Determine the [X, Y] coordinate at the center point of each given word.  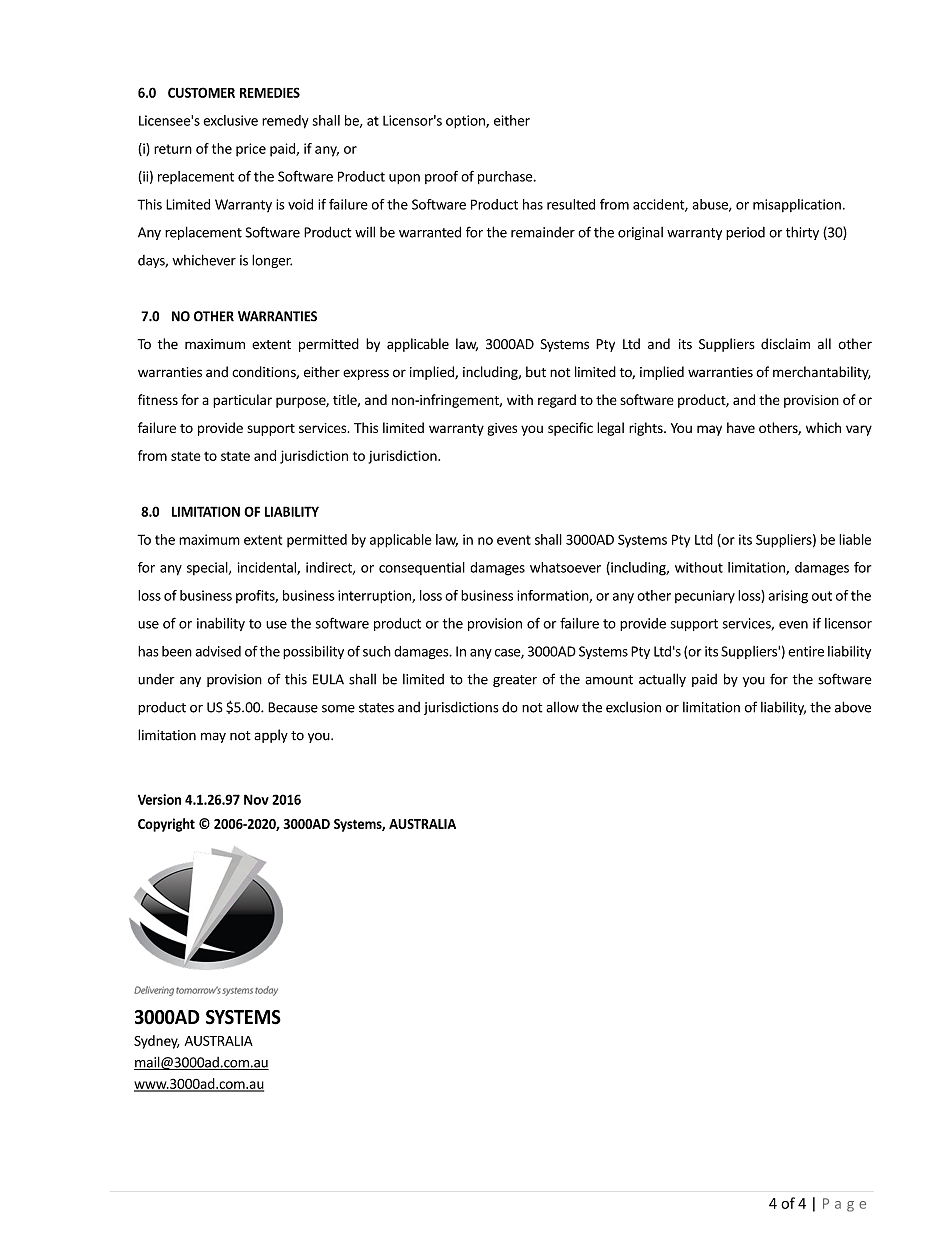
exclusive [231, 120]
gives [502, 429]
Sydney [156, 1042]
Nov [256, 799]
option [466, 122]
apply [271, 736]
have [741, 427]
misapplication [797, 205]
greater [515, 681]
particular [242, 401]
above [853, 707]
